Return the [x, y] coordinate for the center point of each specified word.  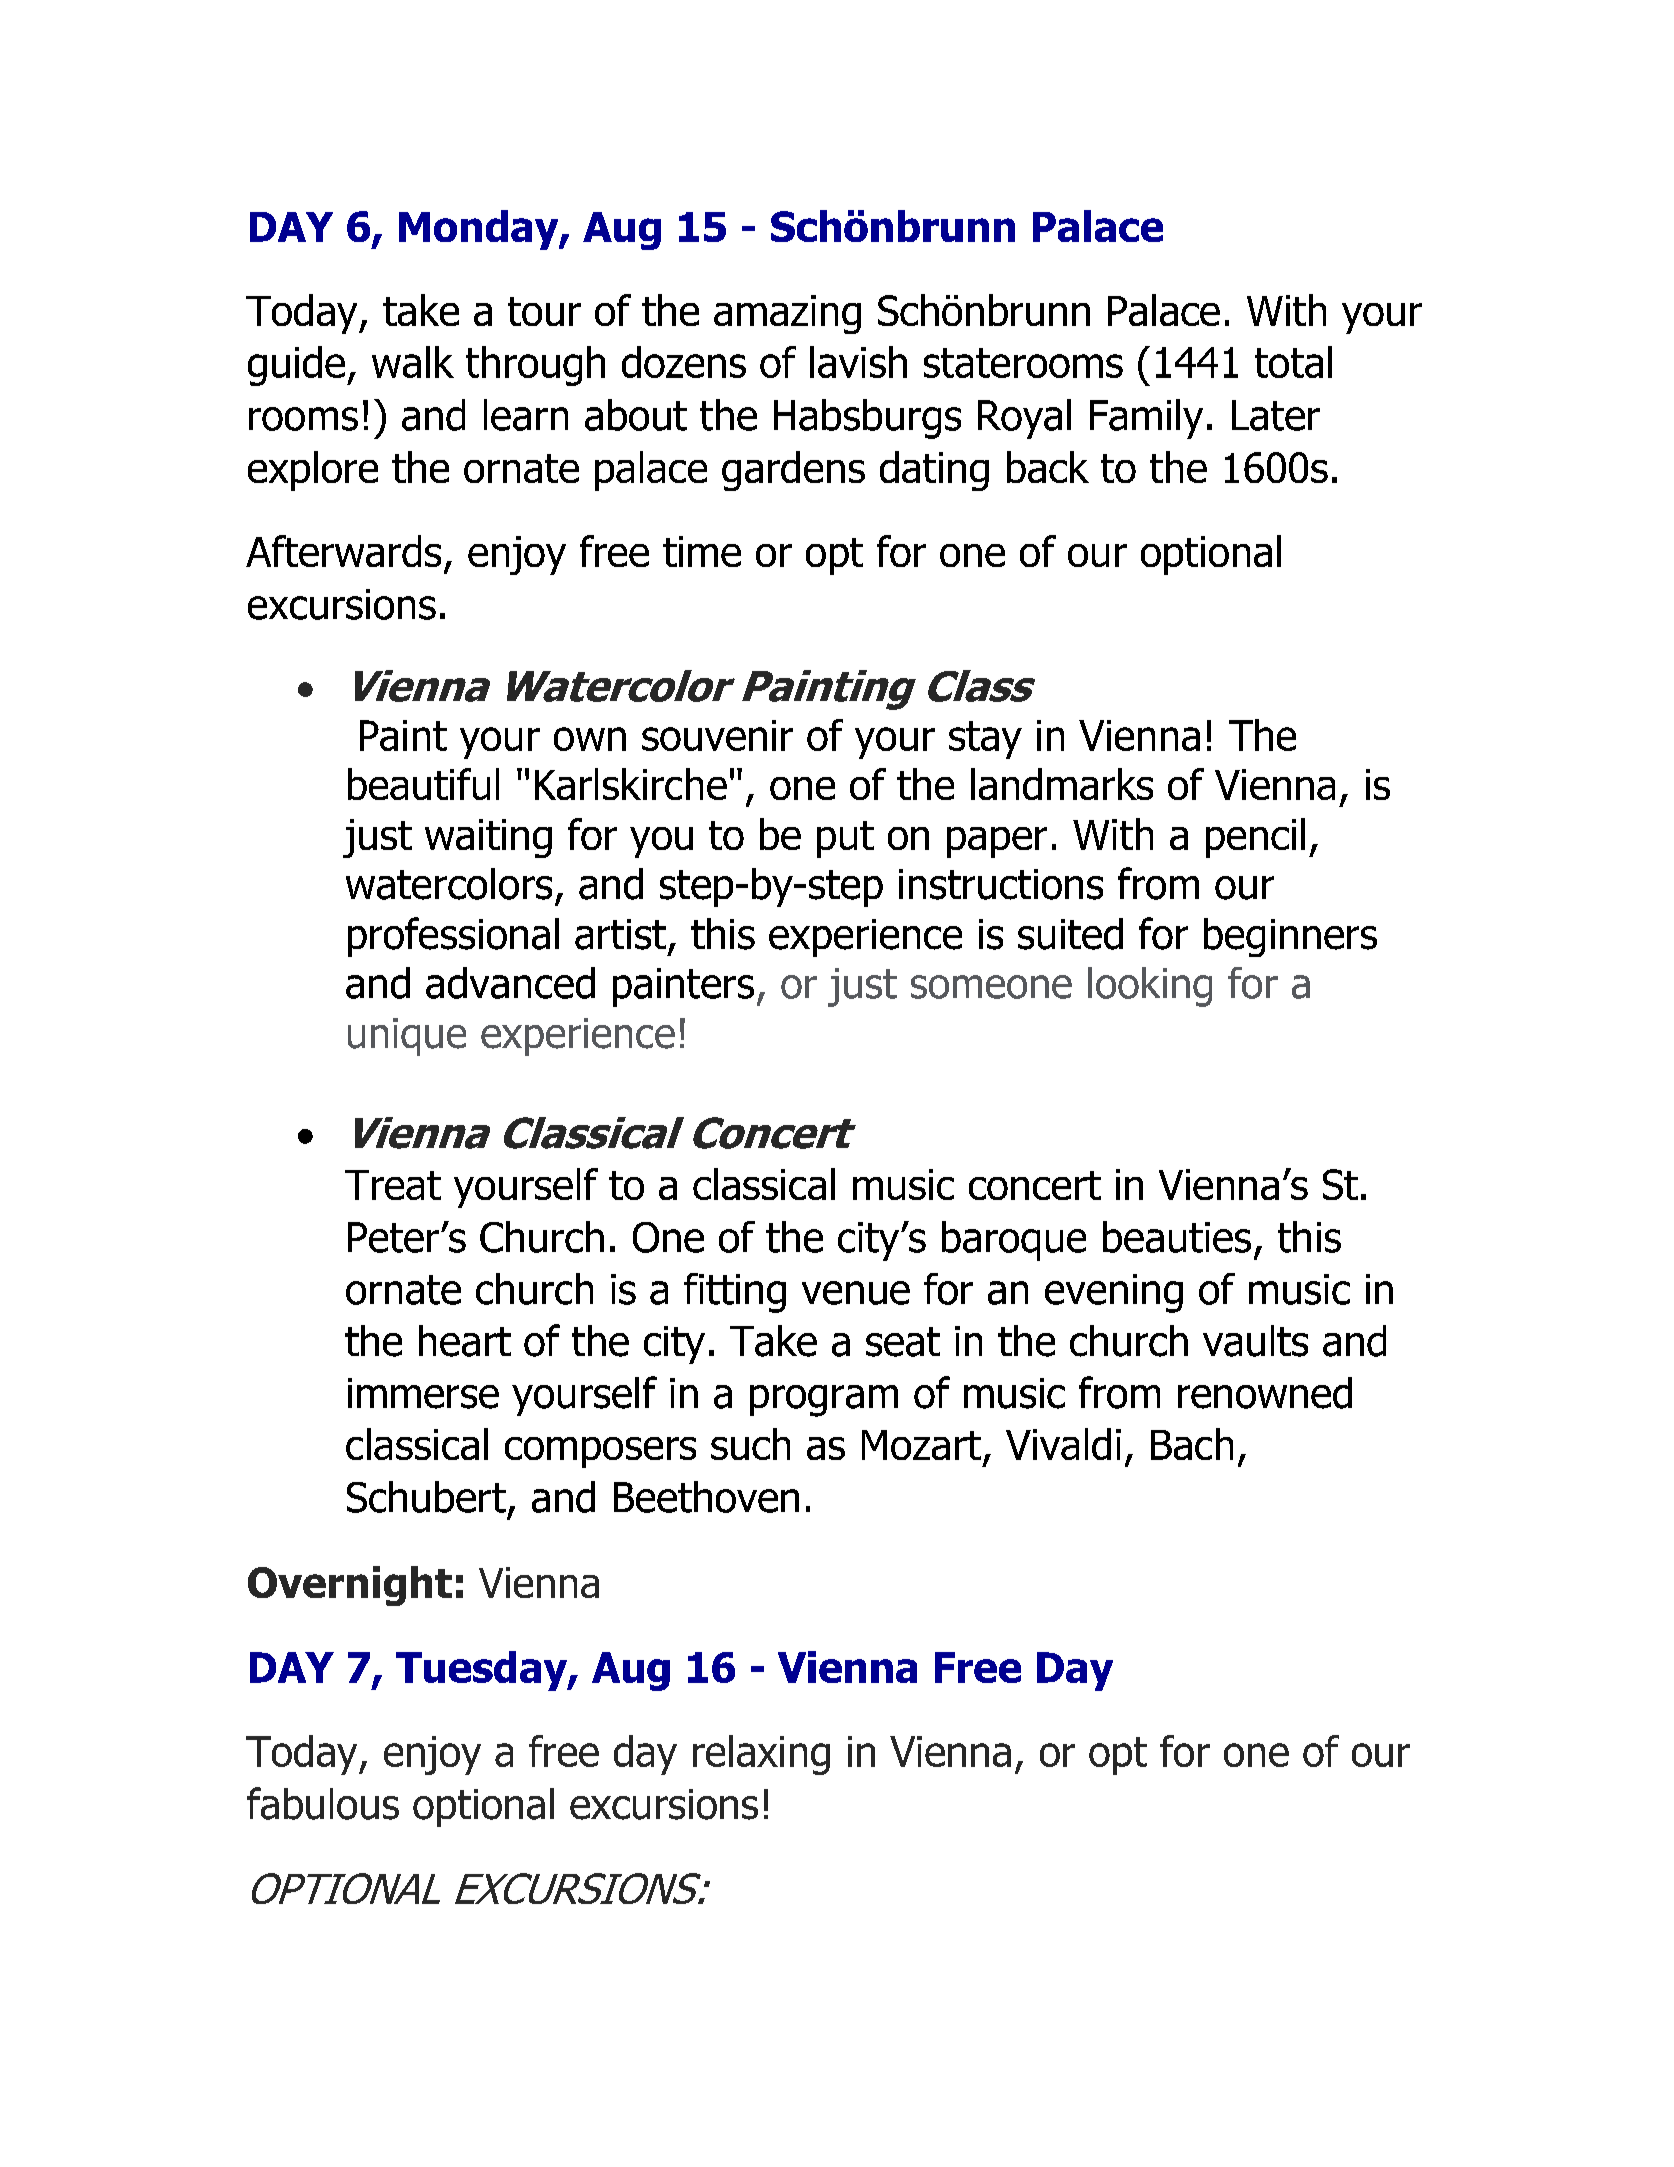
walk [413, 362]
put [845, 839]
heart [465, 1341]
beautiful [423, 784]
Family [1146, 419]
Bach [1192, 1444]
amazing [787, 314]
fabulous [323, 1803]
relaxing [761, 1755]
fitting [735, 1293]
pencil [1255, 838]
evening [1114, 1293]
